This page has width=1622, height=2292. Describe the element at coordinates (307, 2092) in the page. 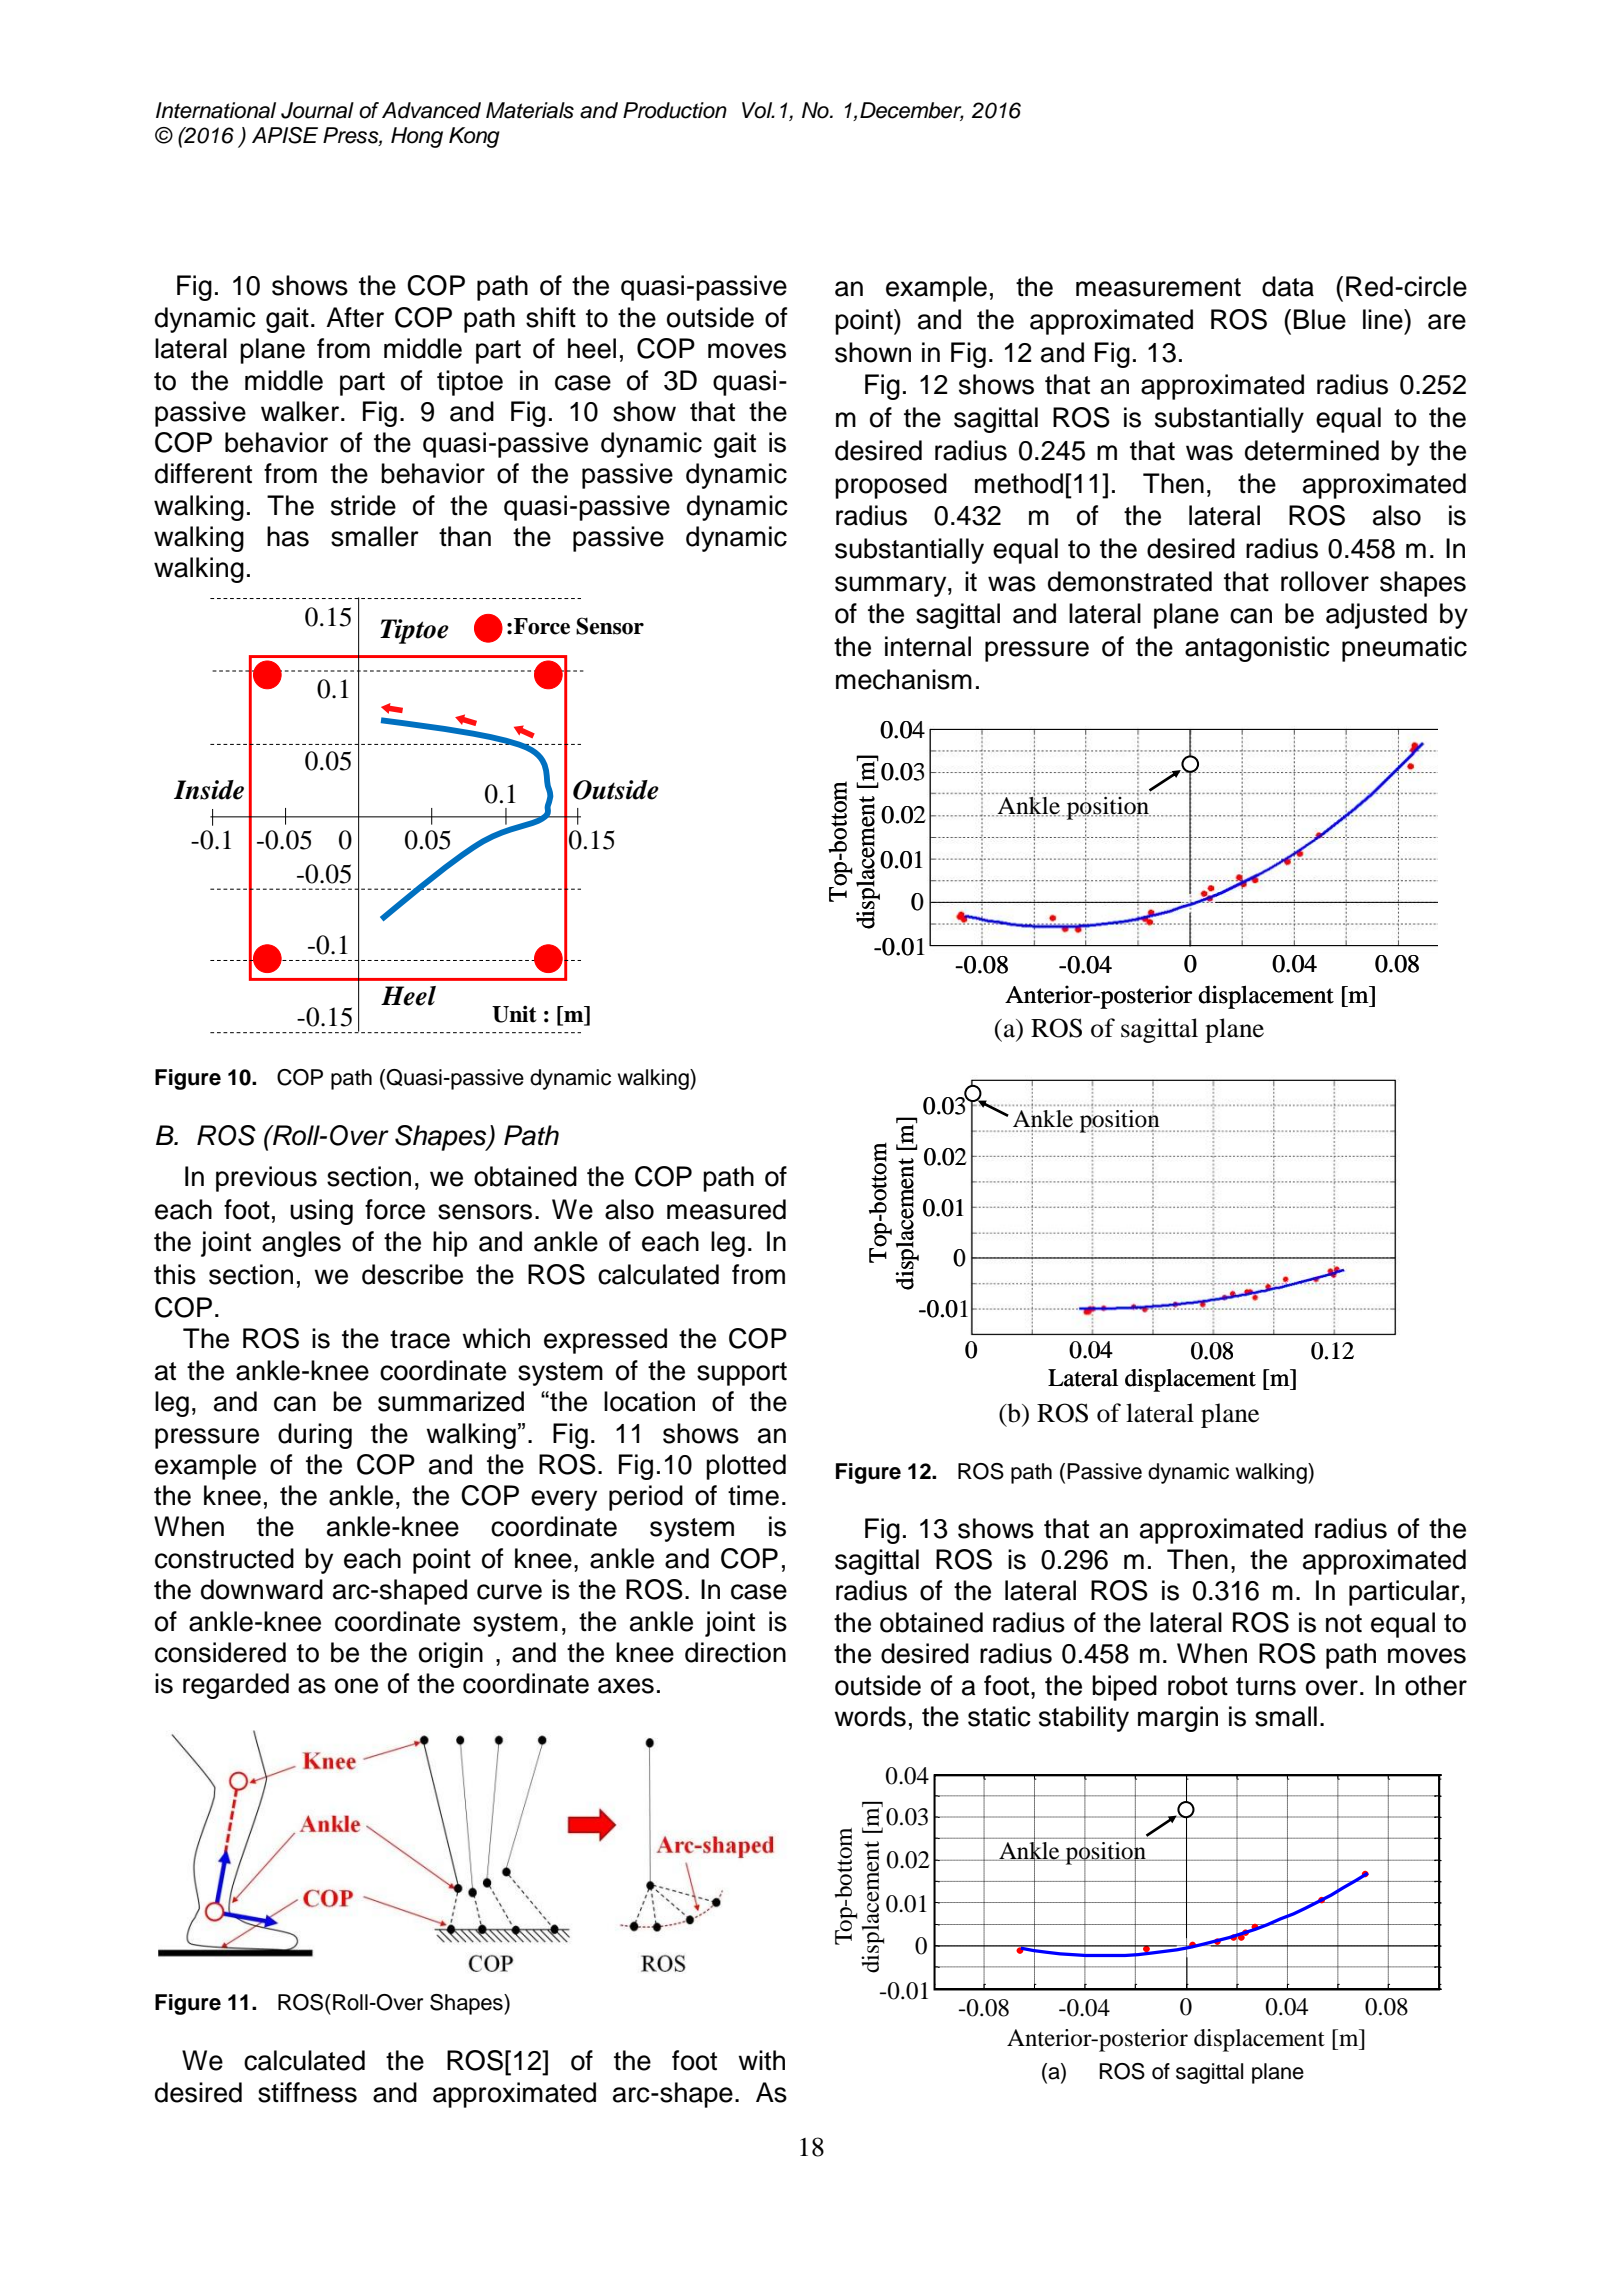

I see `stiffness` at that location.
